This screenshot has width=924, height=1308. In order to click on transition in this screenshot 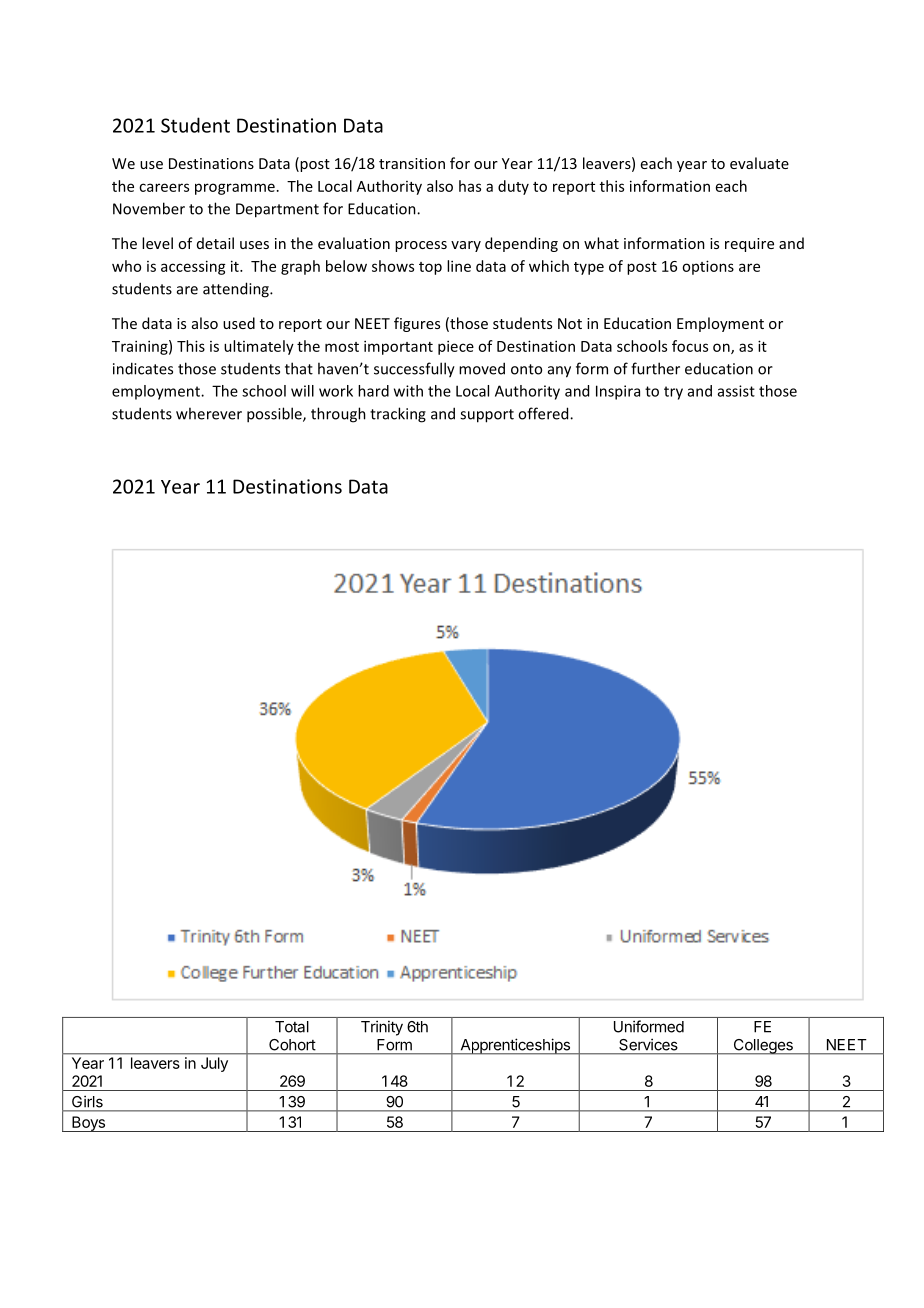, I will do `click(412, 163)`.
